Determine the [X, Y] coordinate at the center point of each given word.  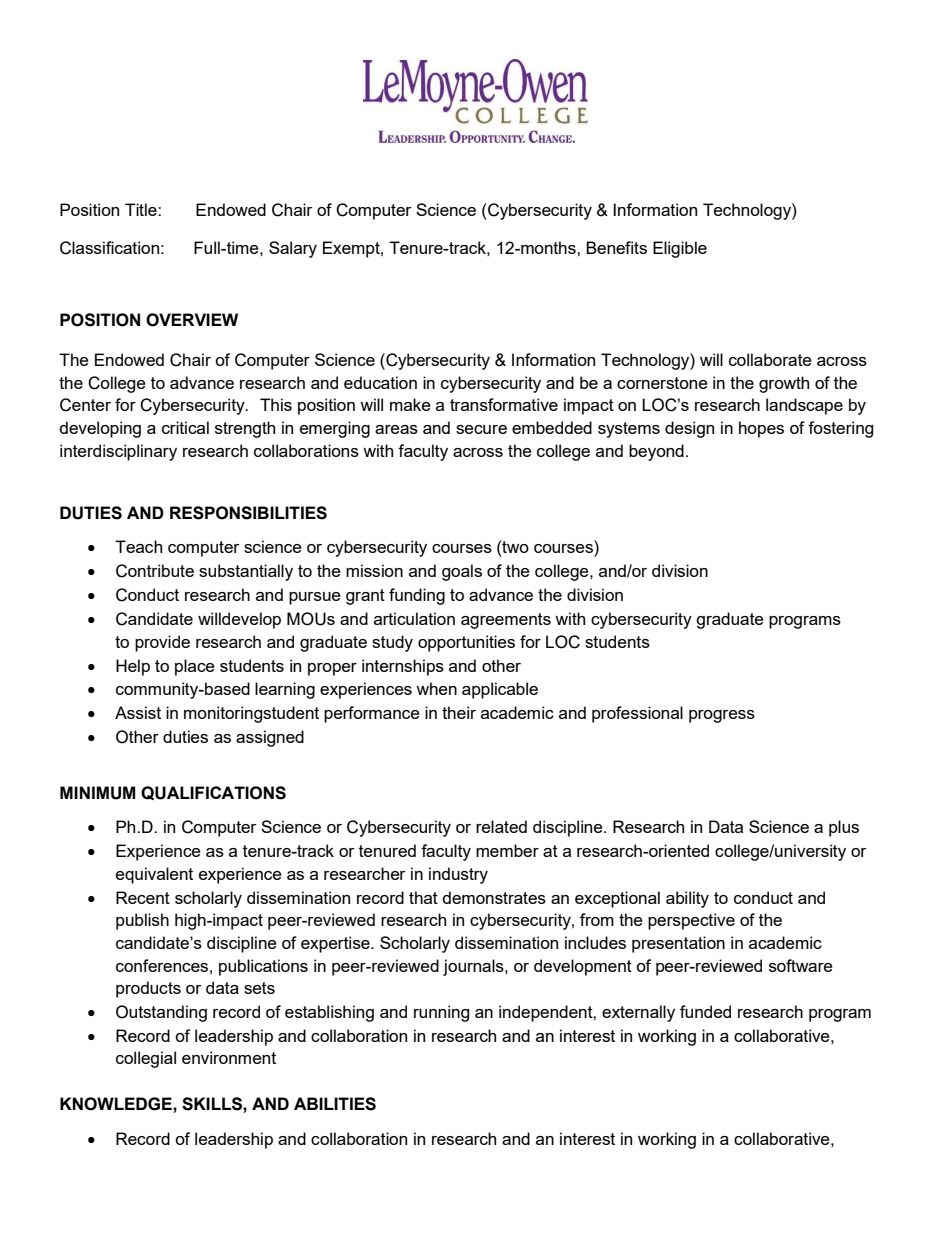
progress [722, 716]
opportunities [466, 643]
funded [705, 1011]
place [195, 667]
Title [142, 209]
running [441, 1013]
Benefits [616, 247]
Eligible [680, 249]
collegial [146, 1059]
